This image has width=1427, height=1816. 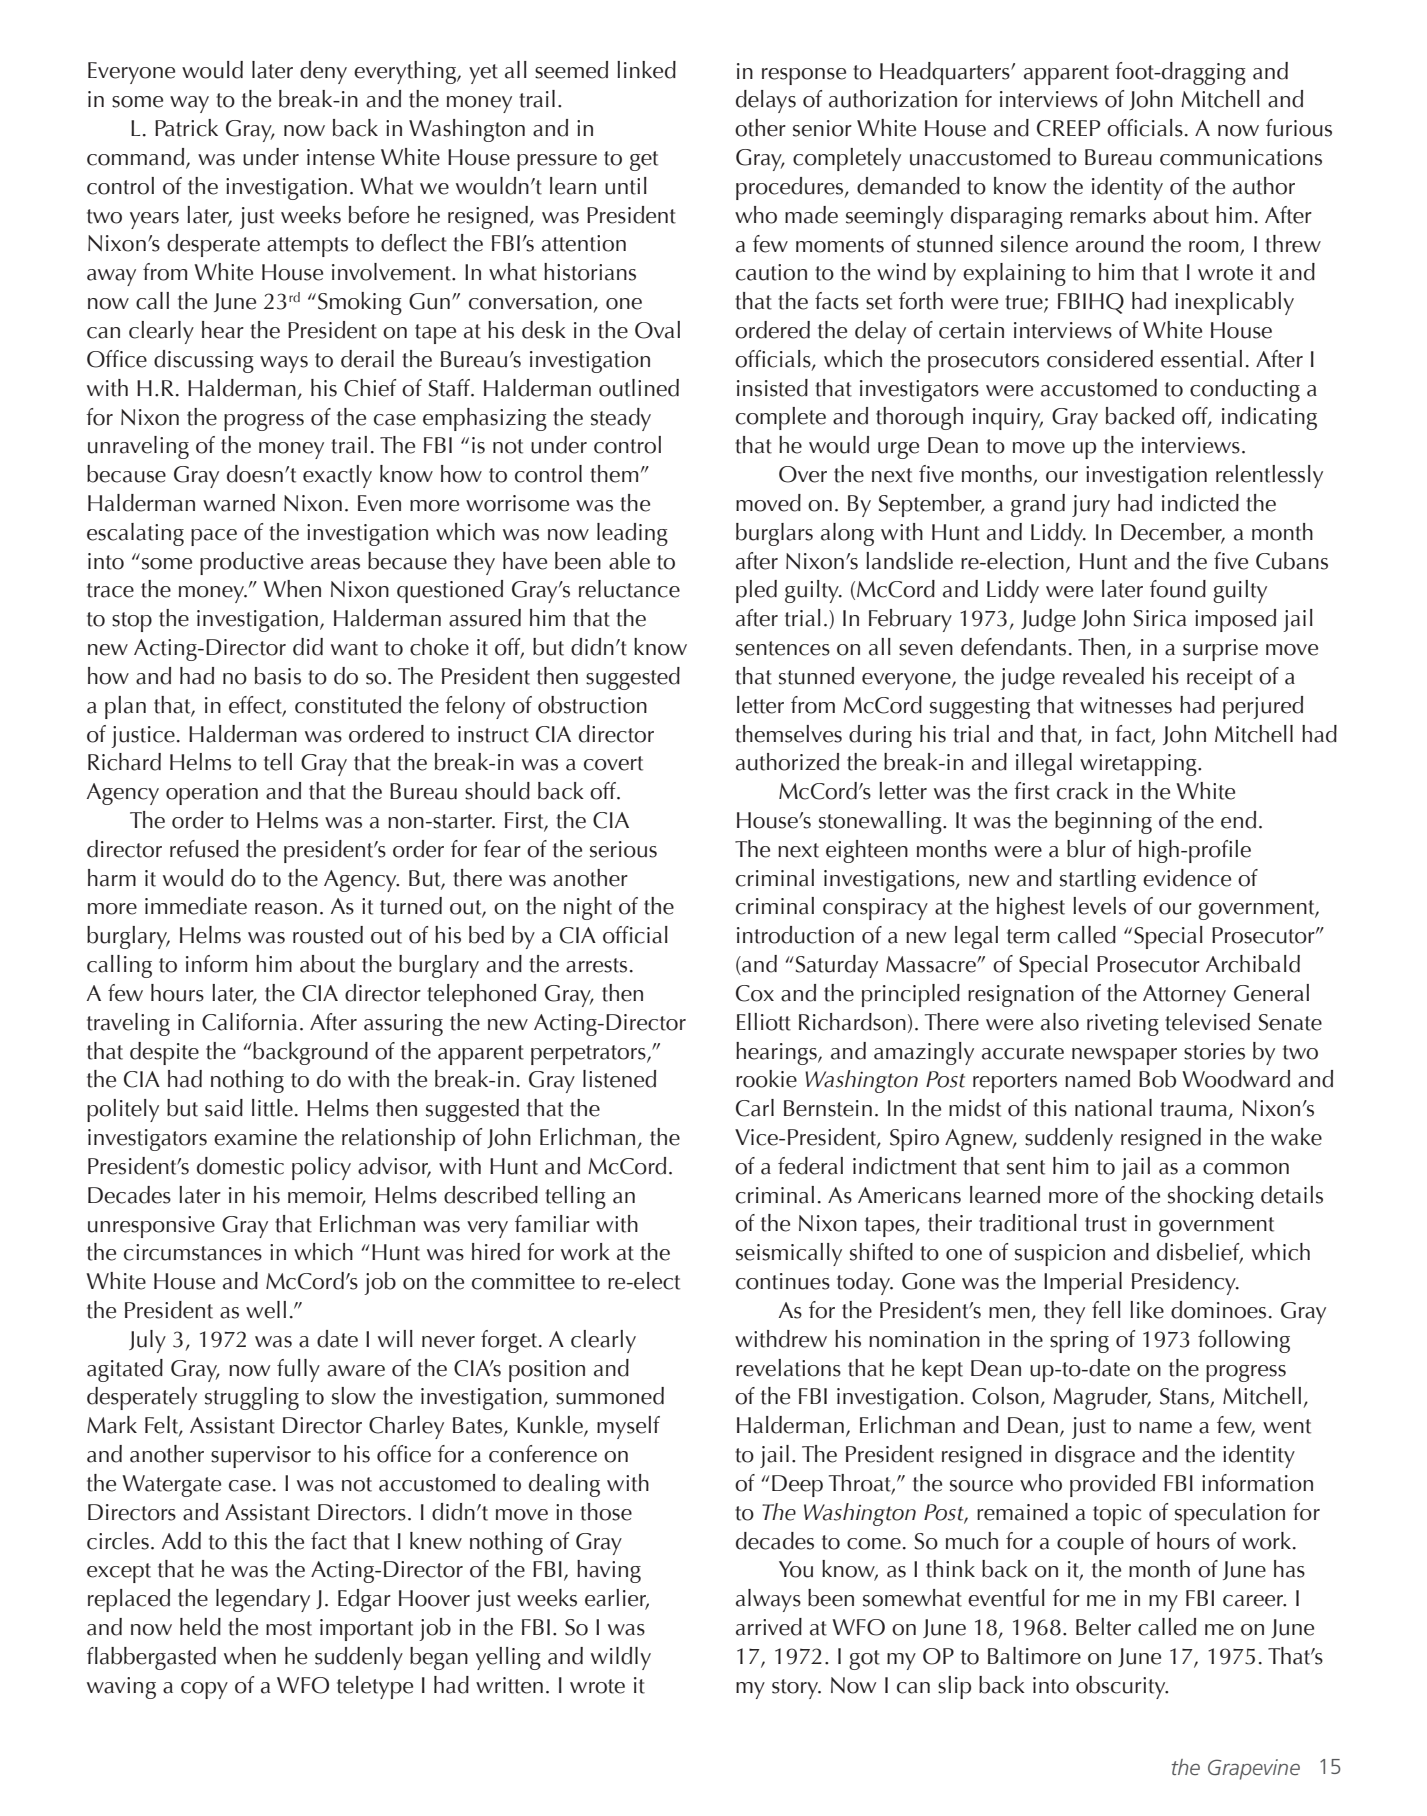 I want to click on Patrick, so click(x=186, y=128).
